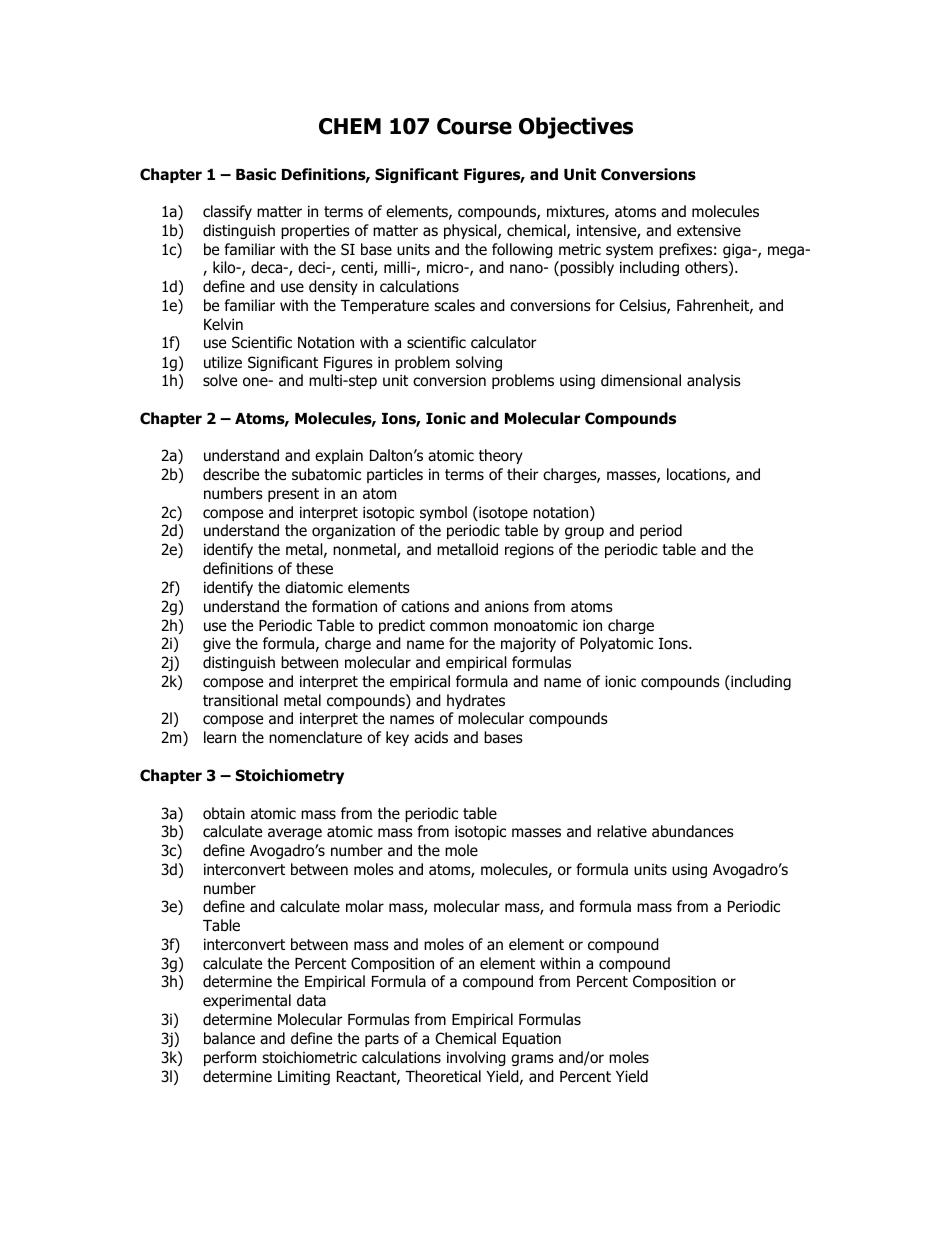 The image size is (952, 1233). Describe the element at coordinates (641, 380) in the document. I see `dimensional` at that location.
